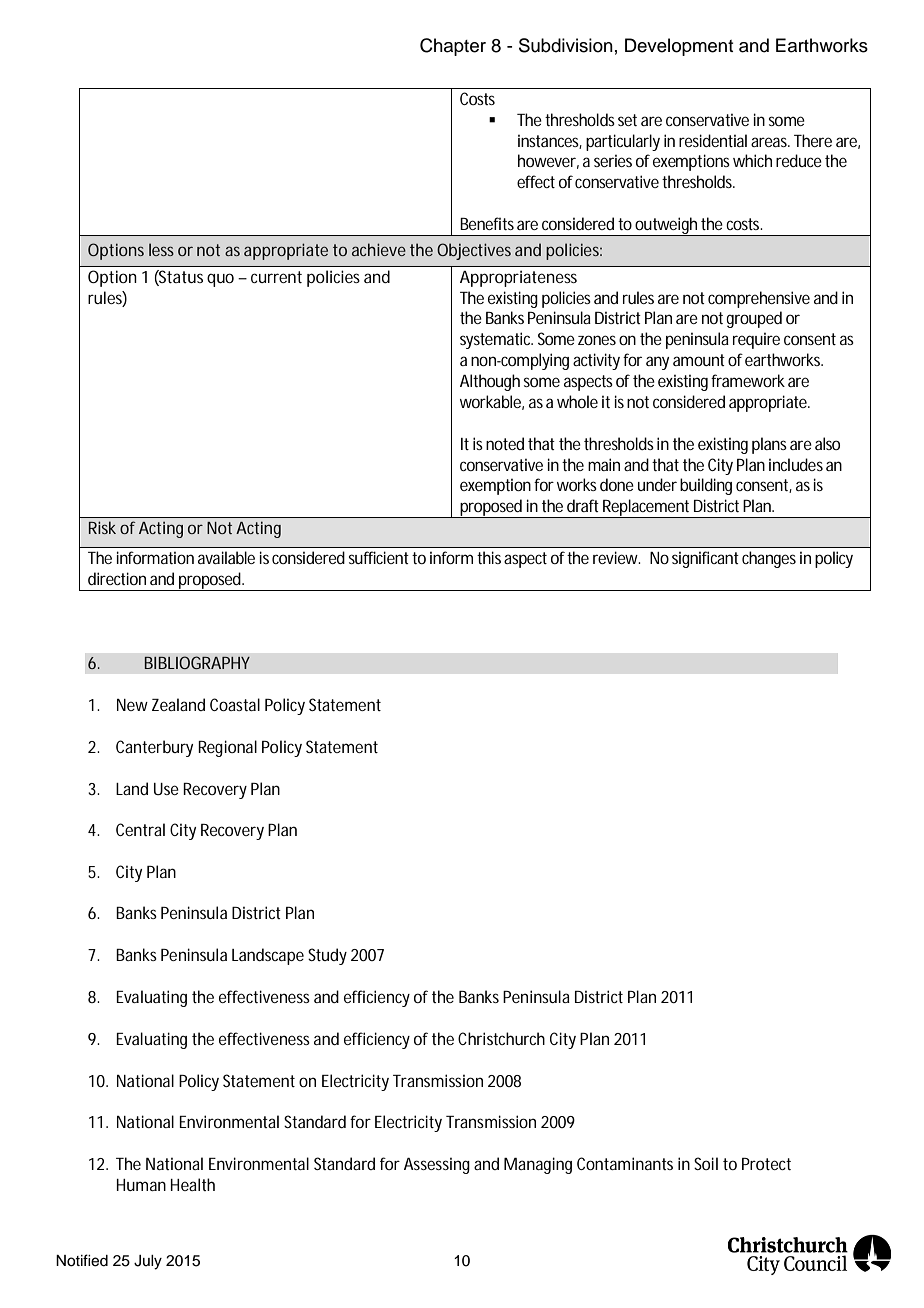 The height and width of the image is (1308, 924). I want to click on noted, so click(505, 443).
